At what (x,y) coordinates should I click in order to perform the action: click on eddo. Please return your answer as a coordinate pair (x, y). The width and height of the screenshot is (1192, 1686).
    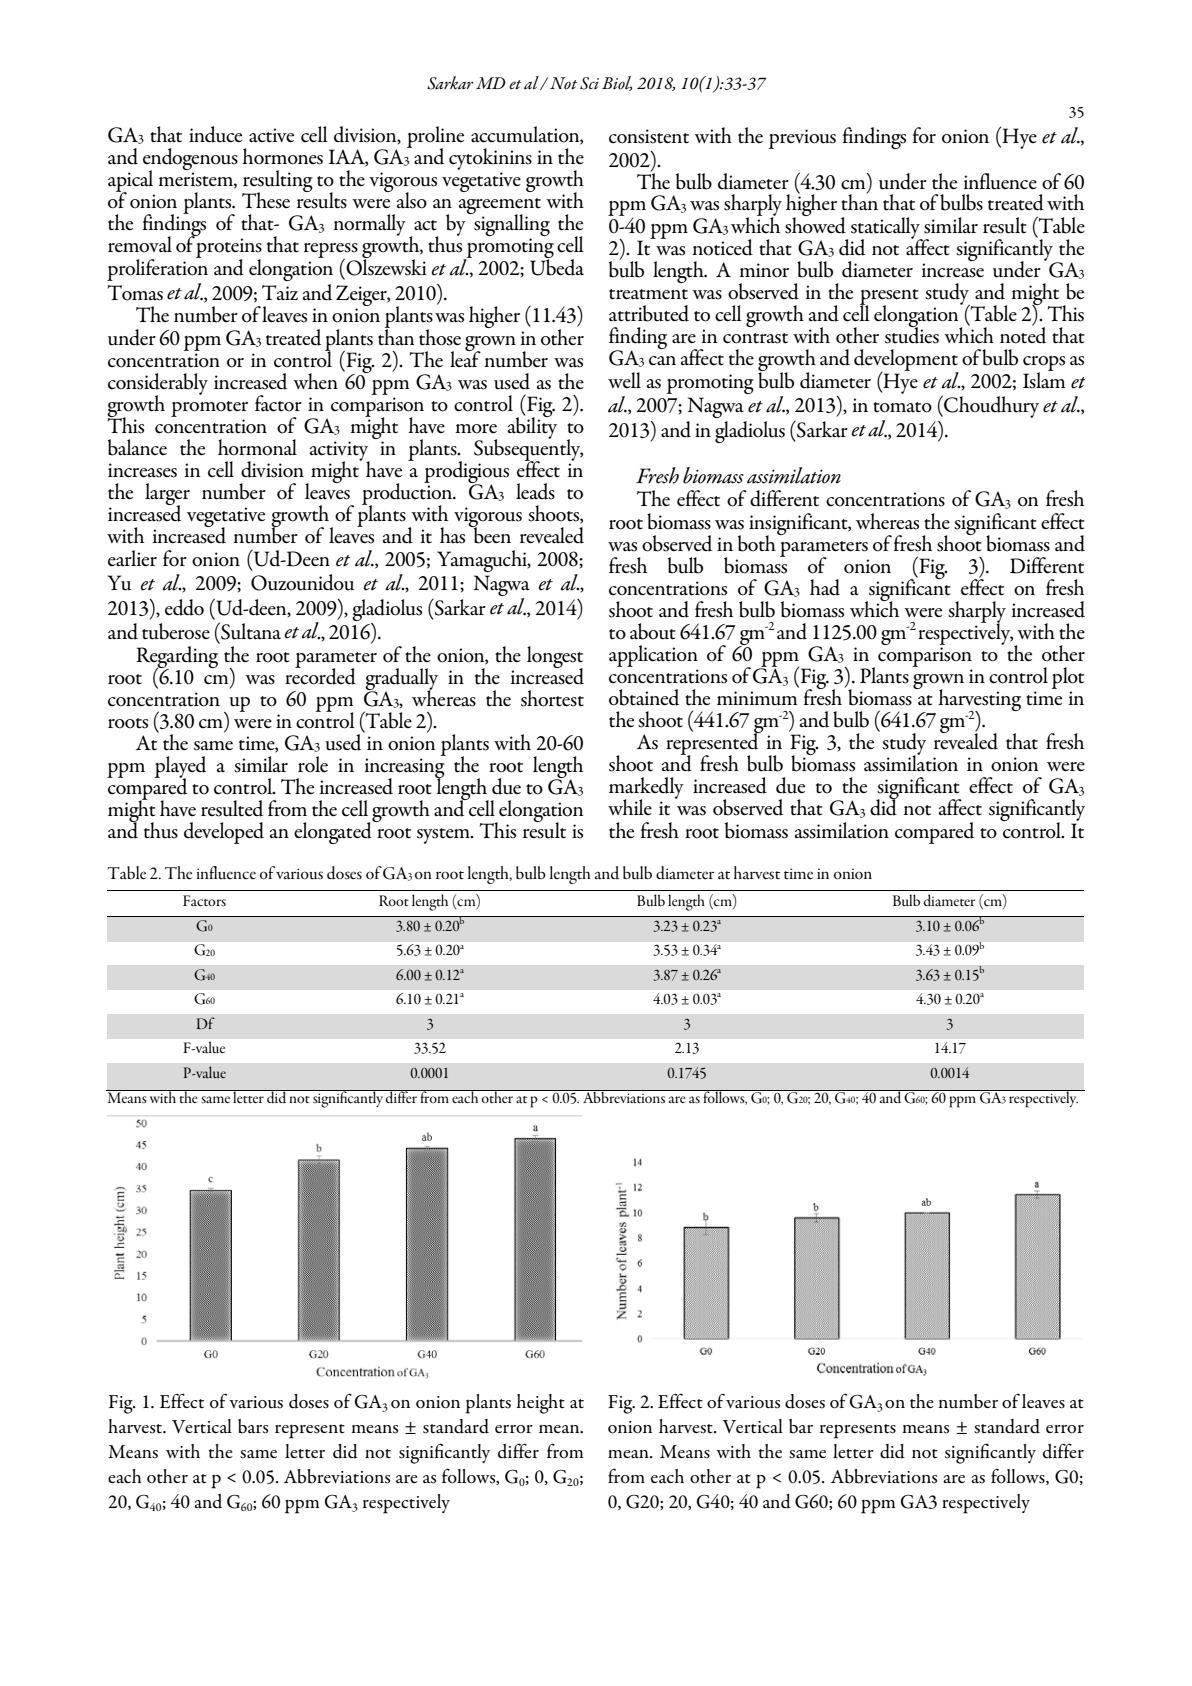
    Looking at the image, I should click on (184, 607).
